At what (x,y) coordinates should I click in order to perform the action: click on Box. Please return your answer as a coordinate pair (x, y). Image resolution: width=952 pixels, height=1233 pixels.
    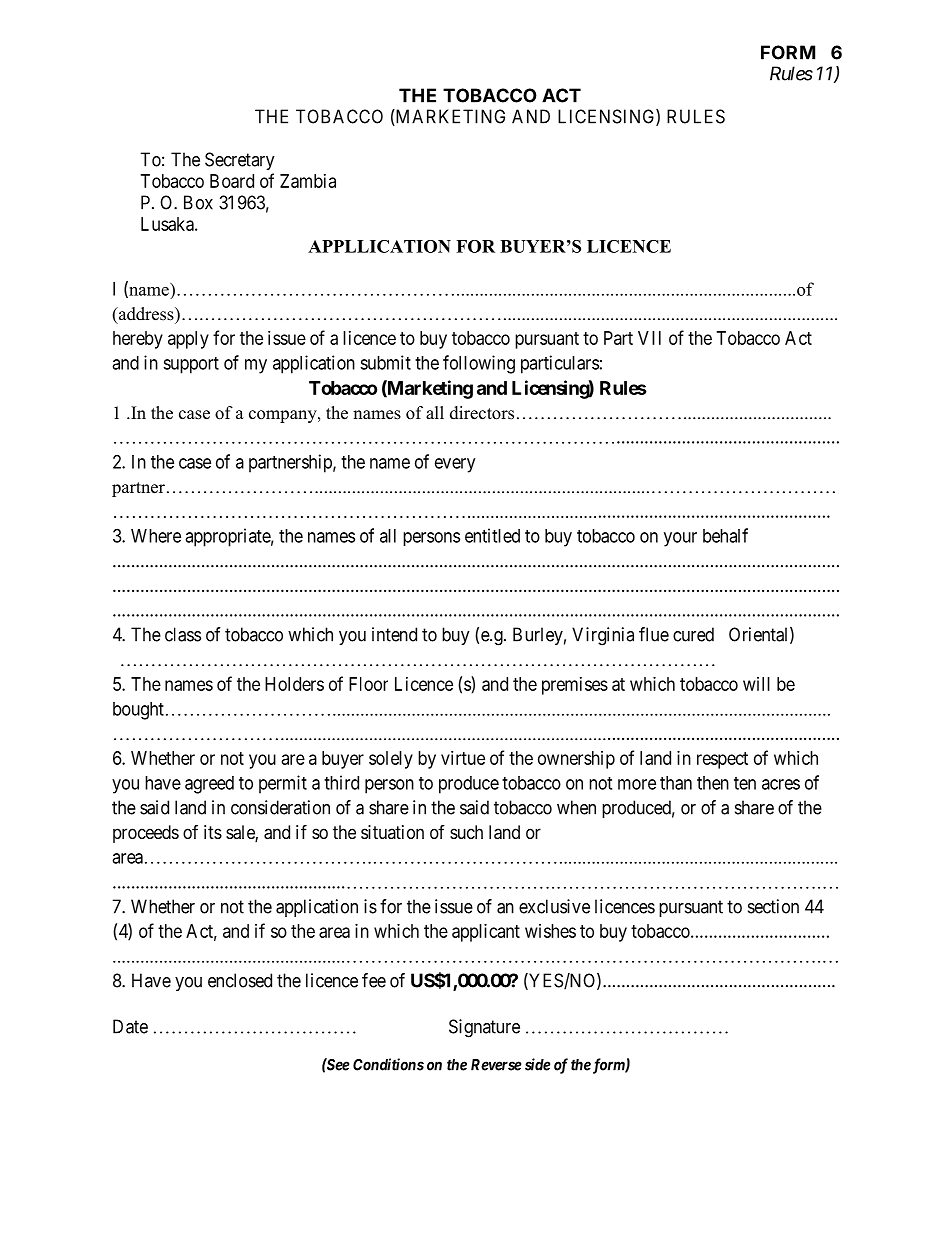
    Looking at the image, I should click on (198, 202).
